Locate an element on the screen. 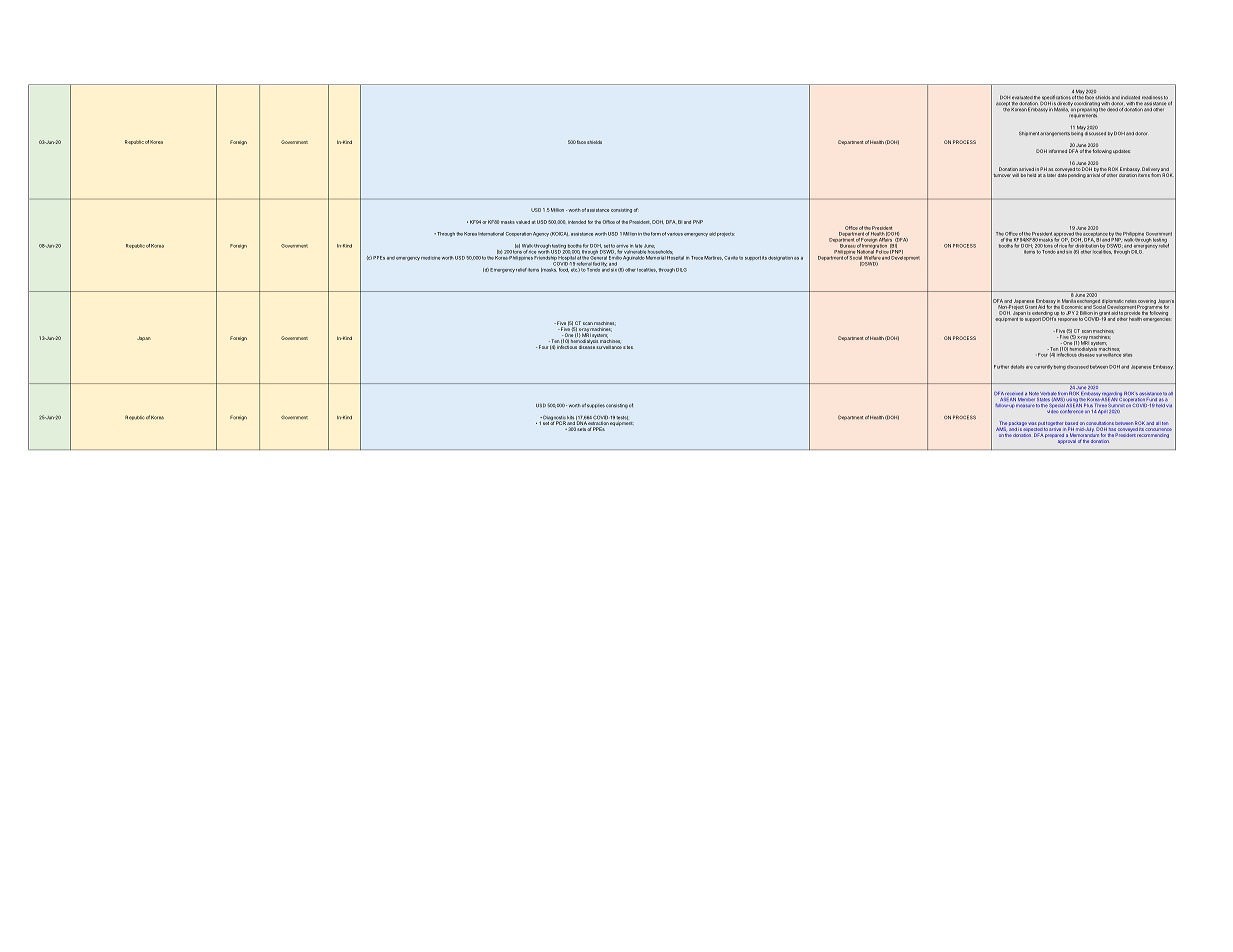 This screenshot has width=1233, height=952. supplies is located at coordinates (596, 406).
